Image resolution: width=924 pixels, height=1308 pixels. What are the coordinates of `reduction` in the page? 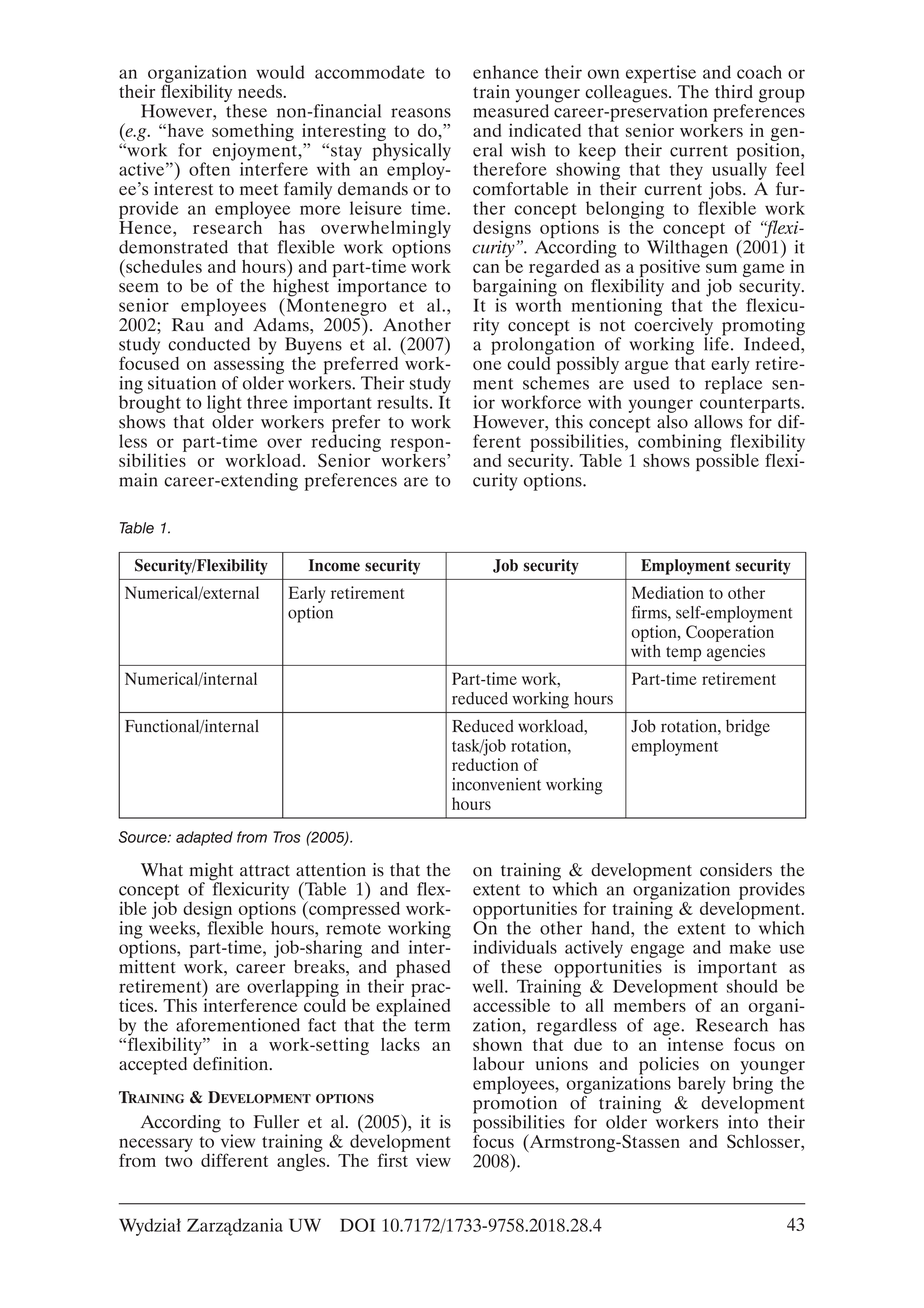 It's located at (485, 764).
